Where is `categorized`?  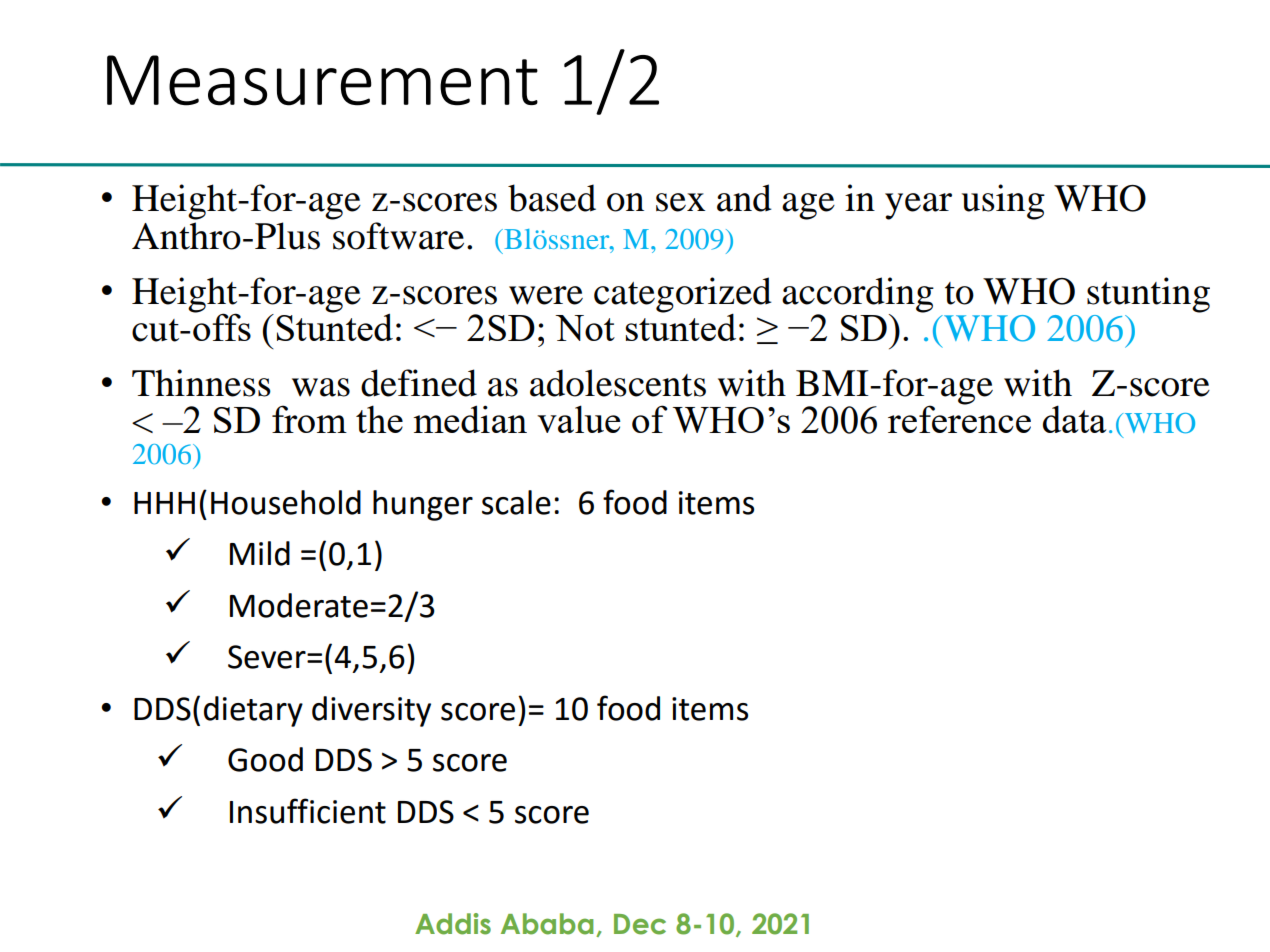
categorized is located at coordinates (683, 295).
